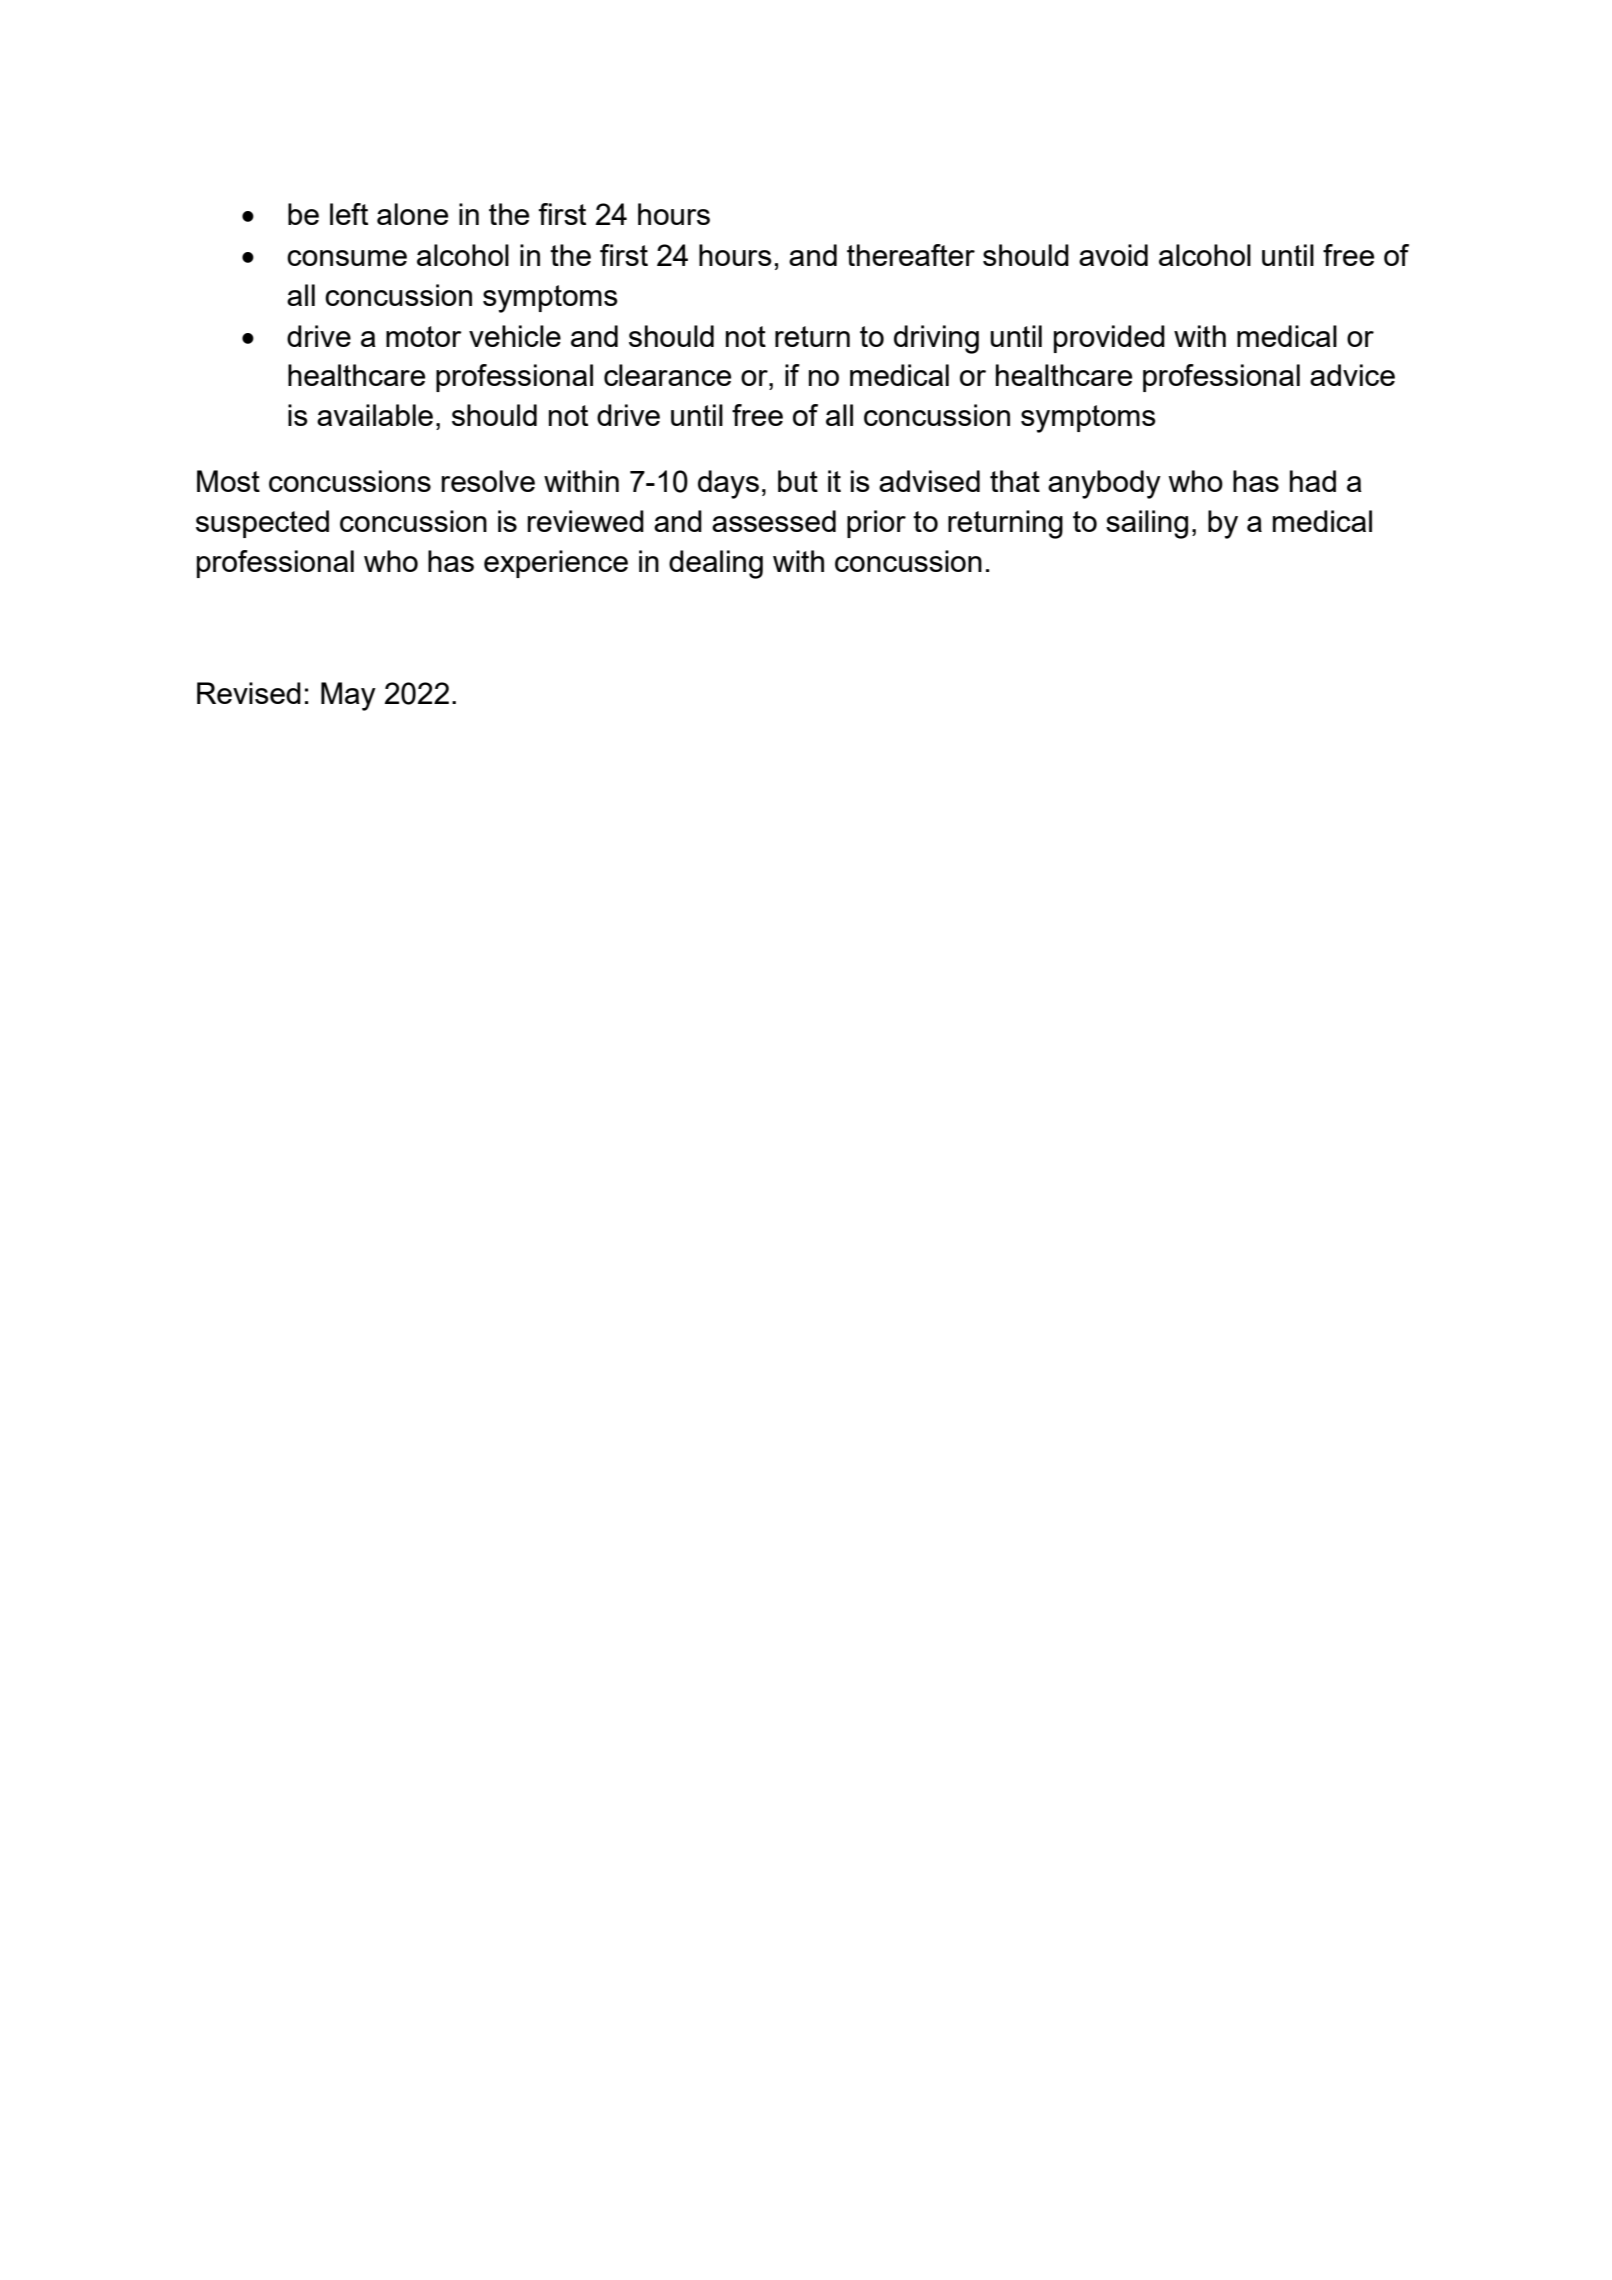  Describe the element at coordinates (936, 339) in the image. I see `driving` at that location.
